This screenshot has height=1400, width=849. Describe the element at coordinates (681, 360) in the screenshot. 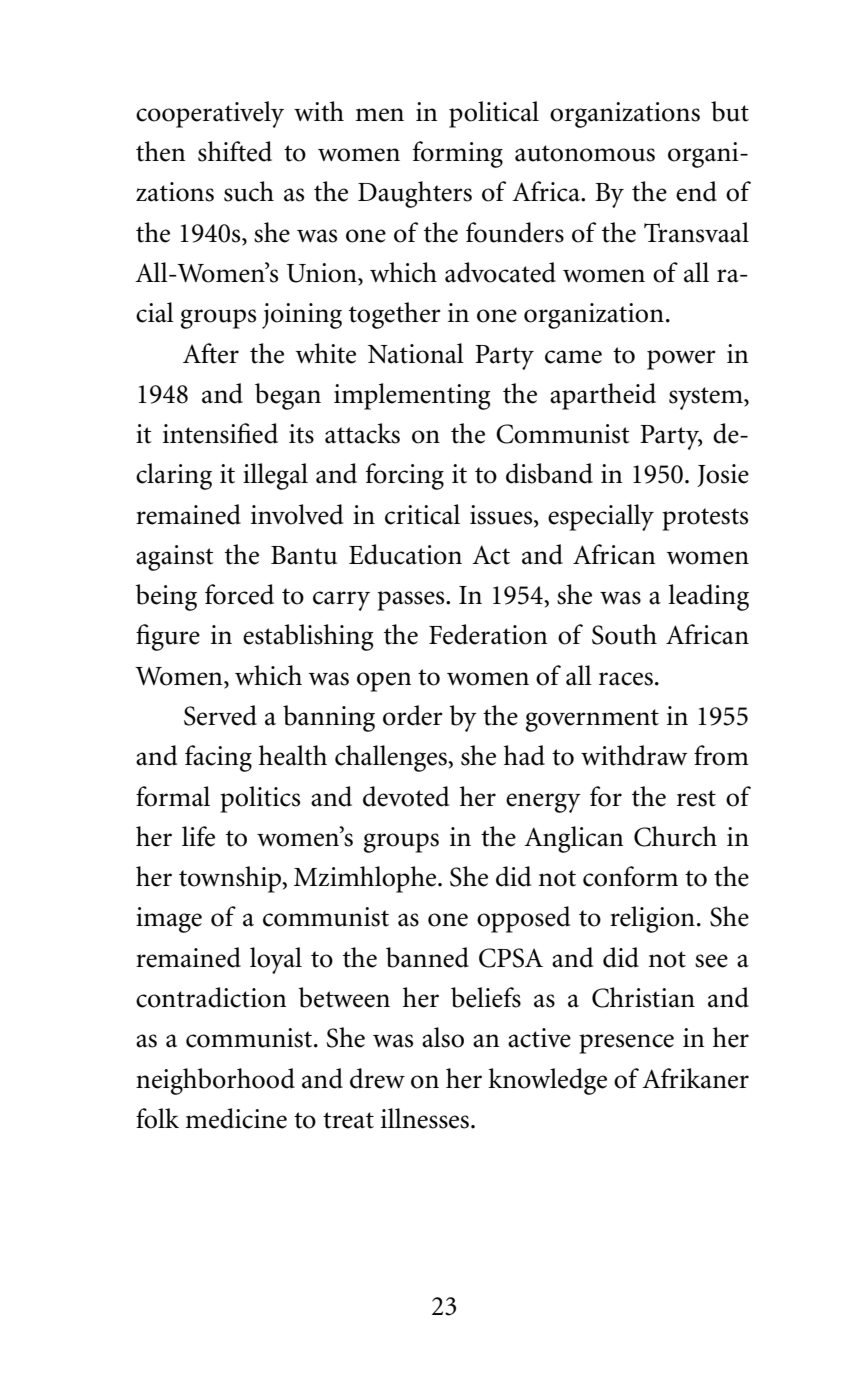

I see `power` at that location.
